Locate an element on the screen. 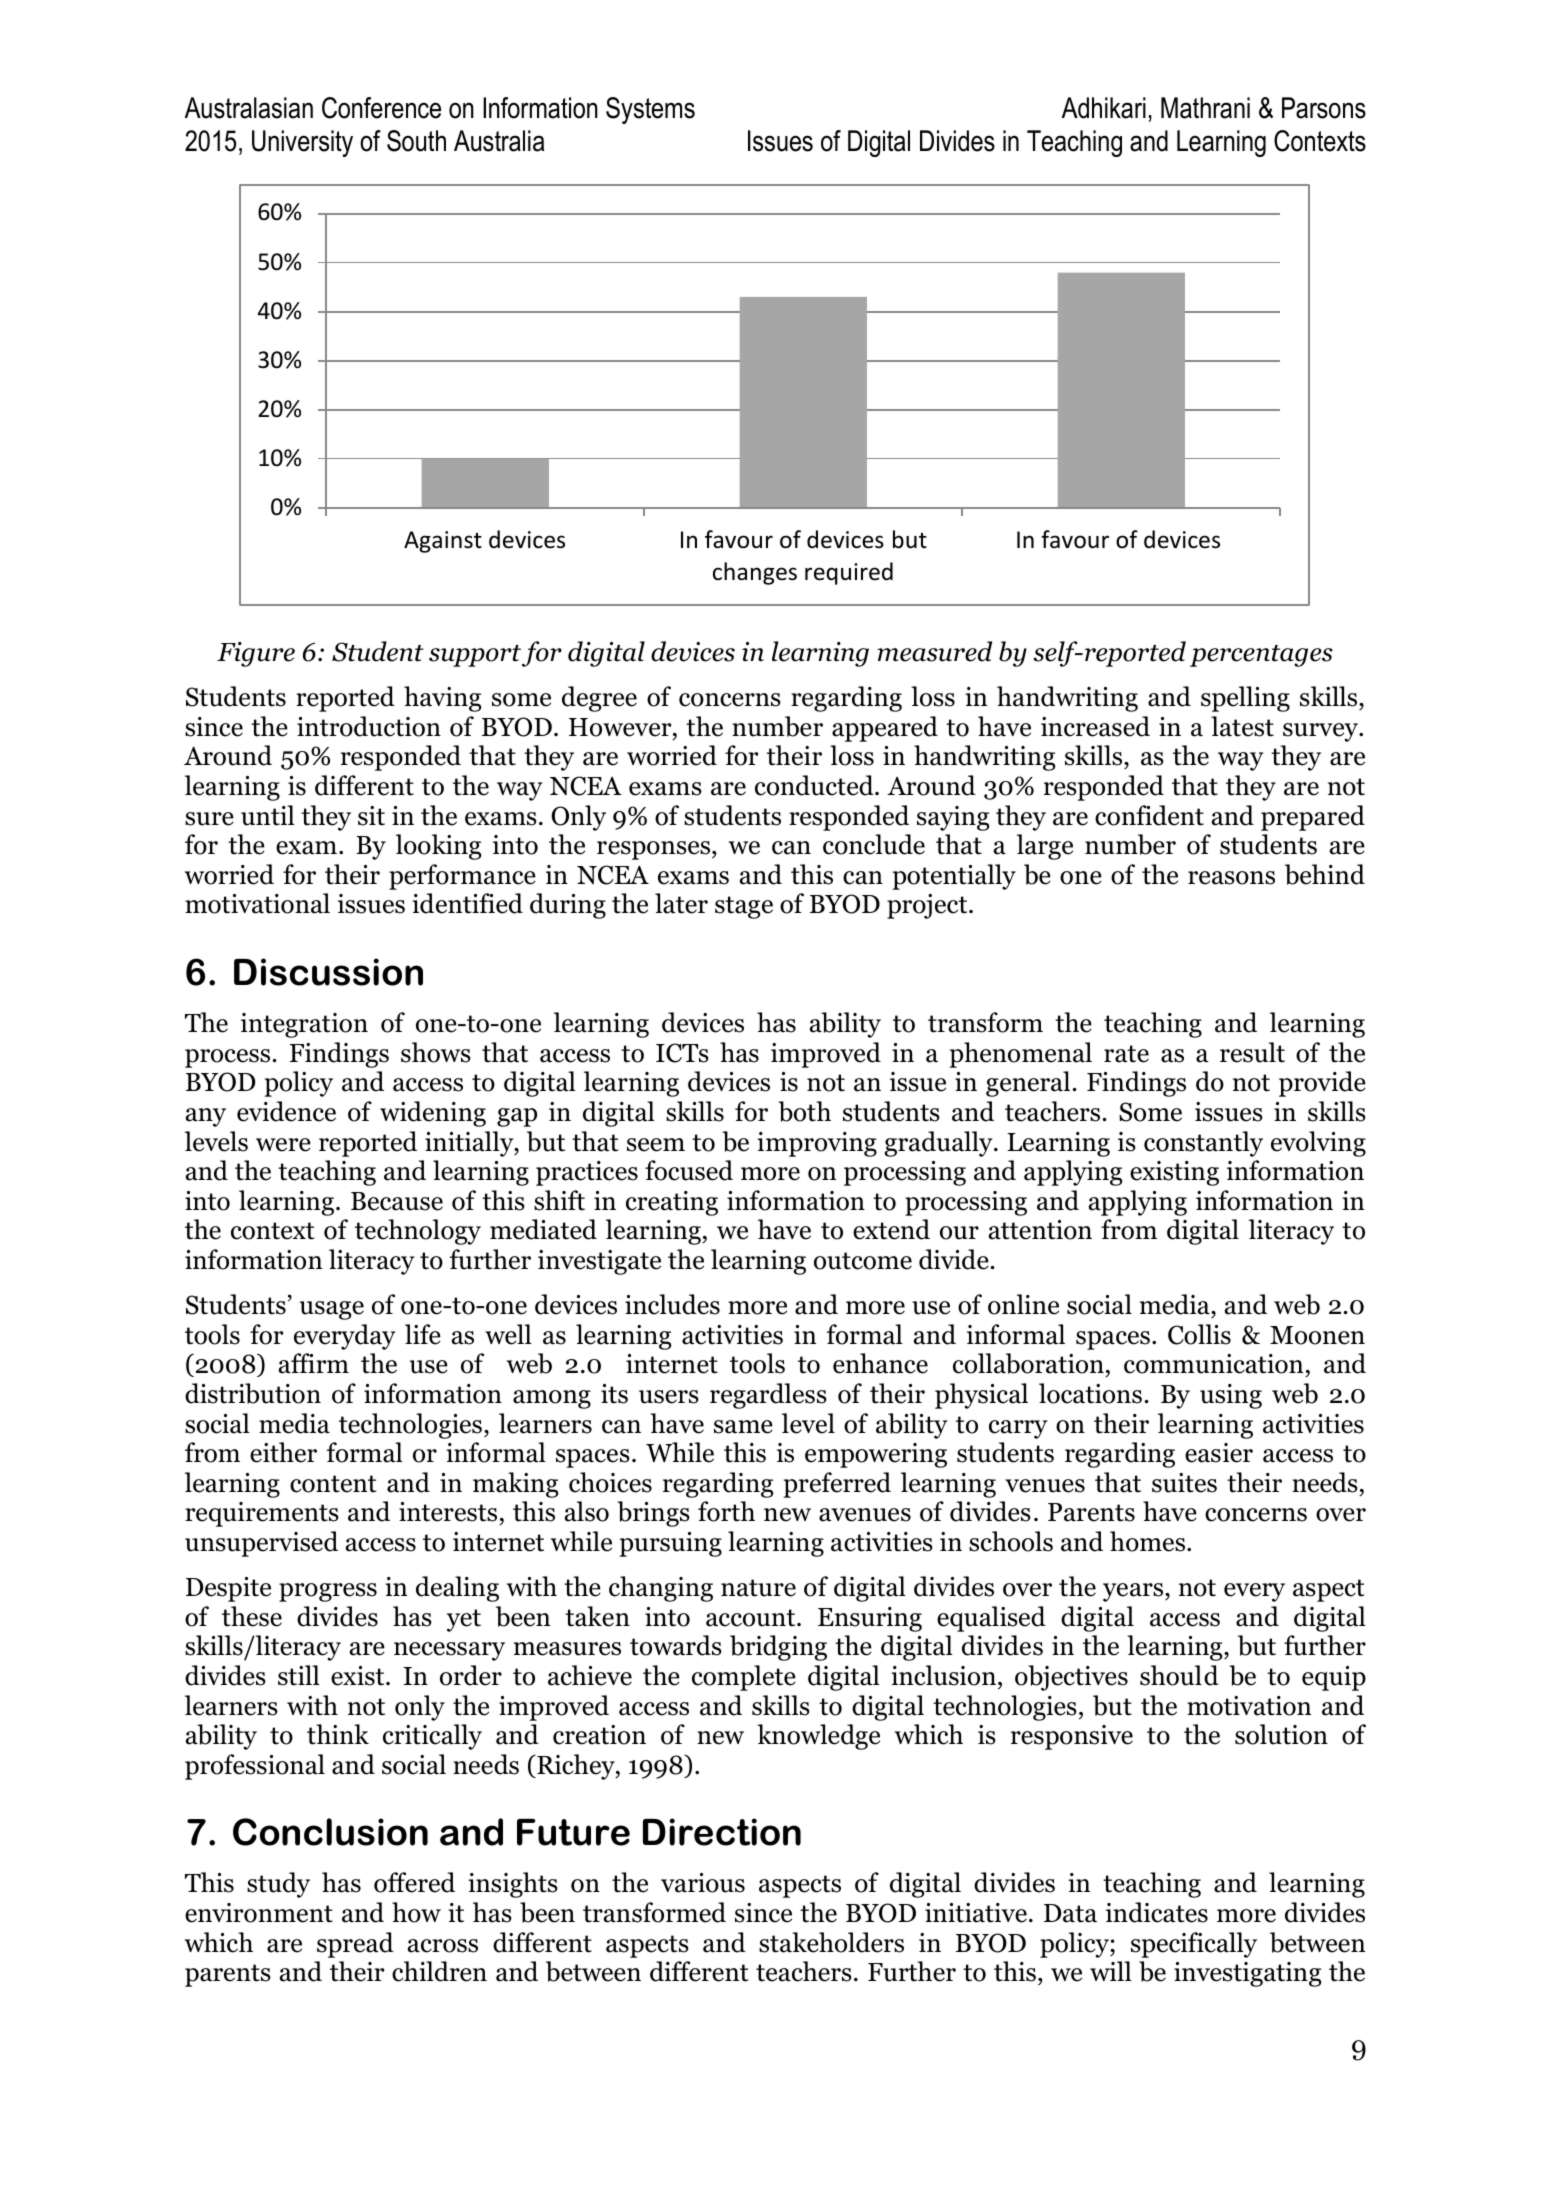  Systems is located at coordinates (650, 110).
